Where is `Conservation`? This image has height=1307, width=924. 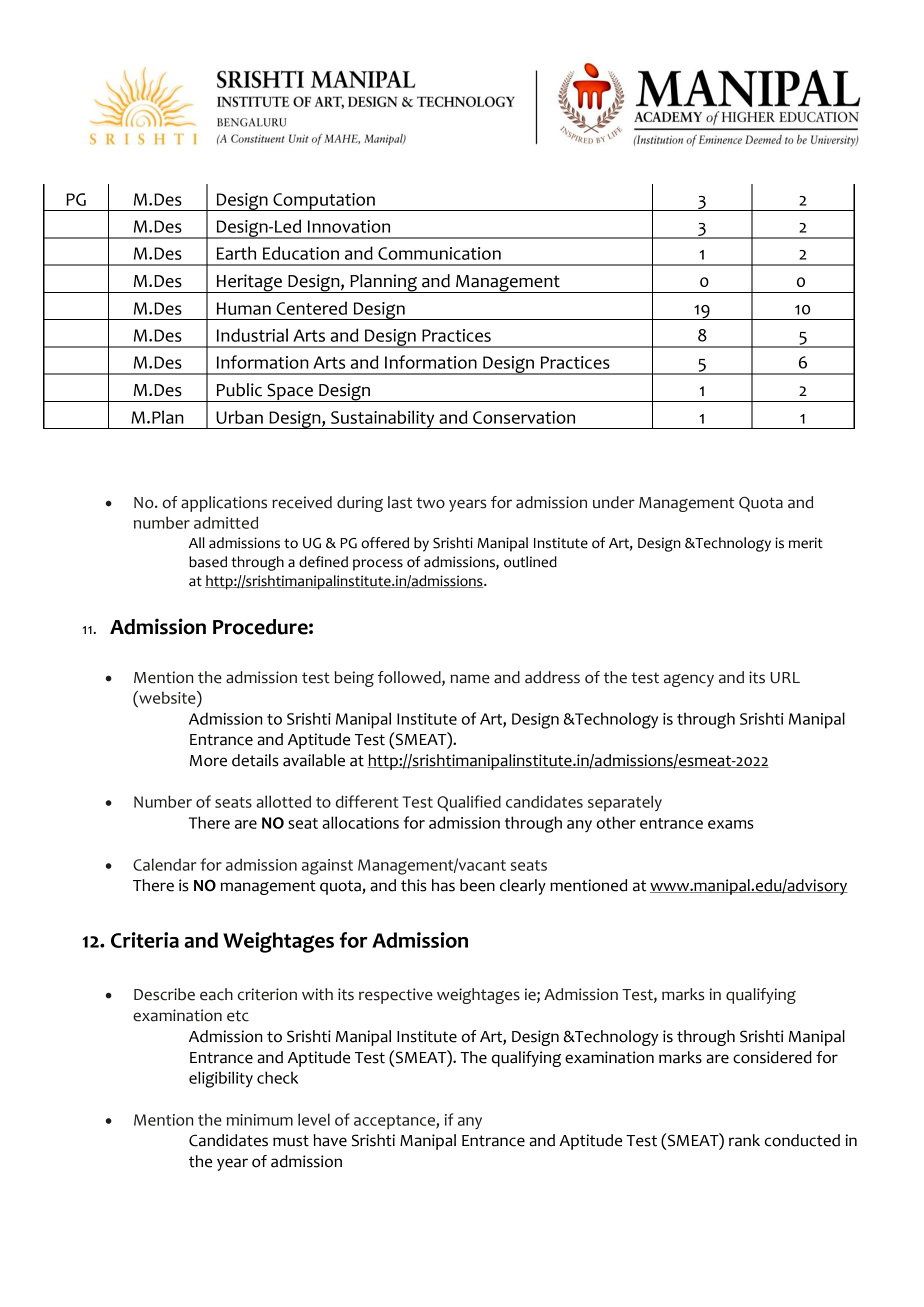
Conservation is located at coordinates (524, 417).
